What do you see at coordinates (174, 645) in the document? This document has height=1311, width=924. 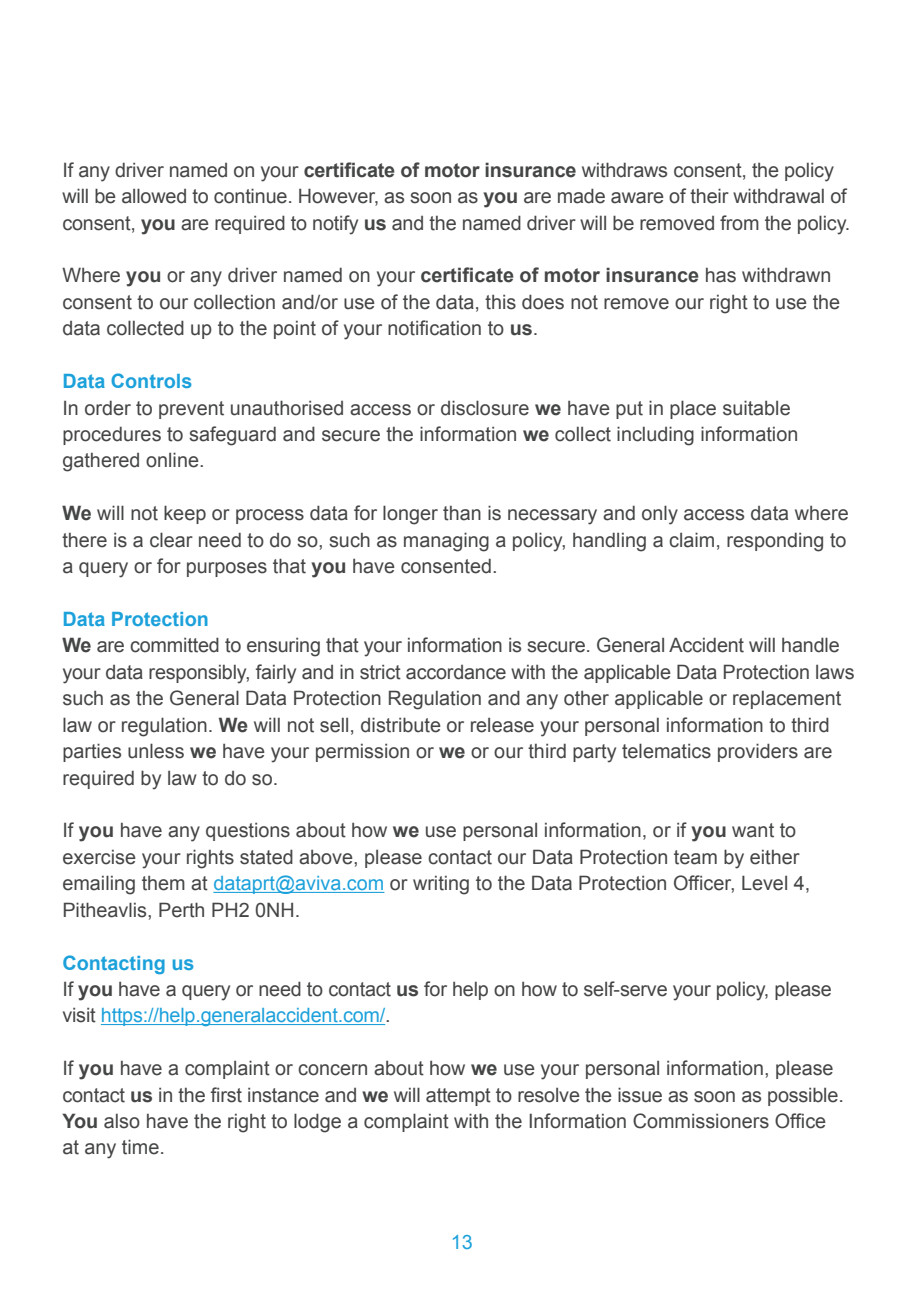 I see `committed` at bounding box center [174, 645].
